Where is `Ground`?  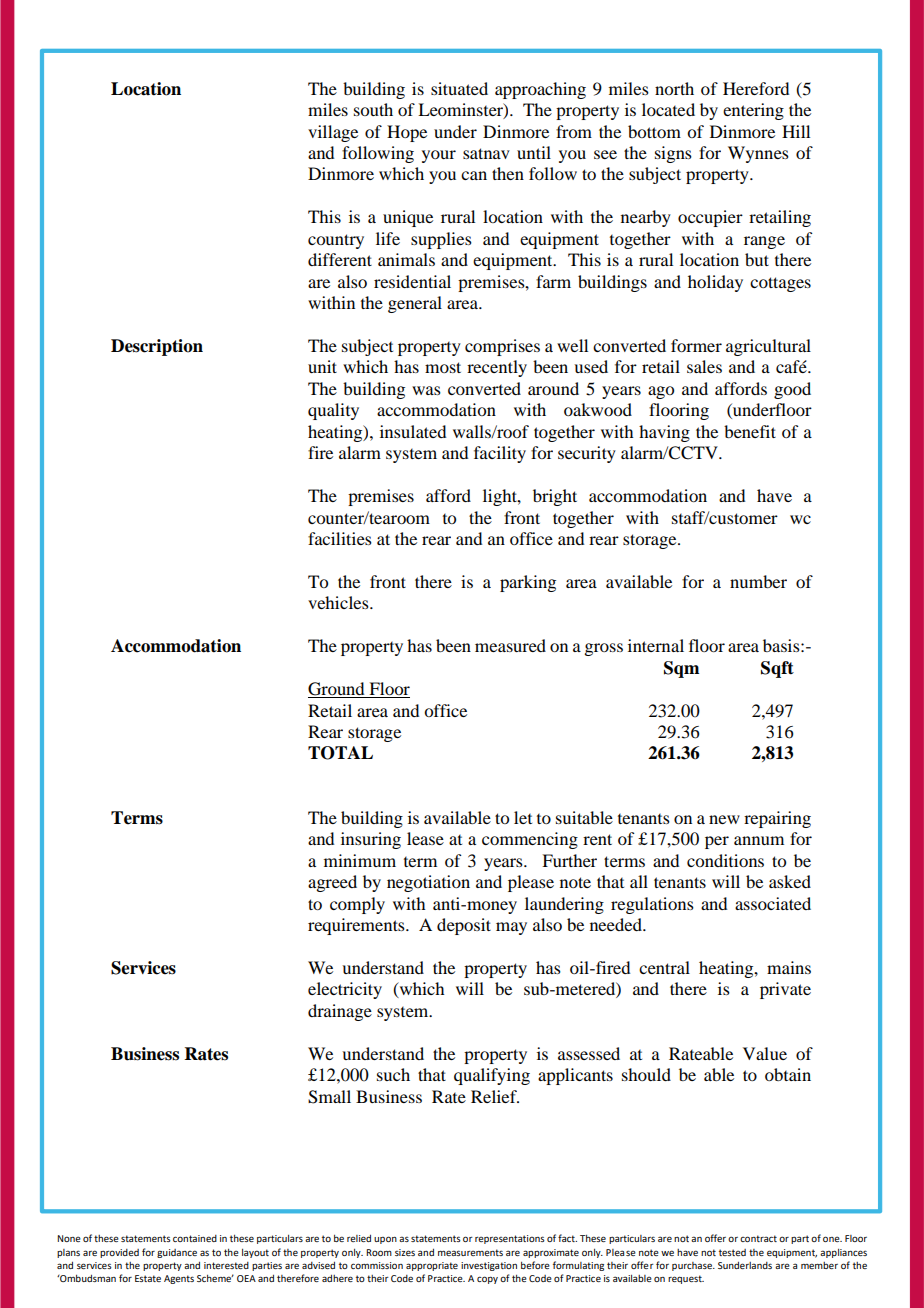 Ground is located at coordinates (337, 690).
